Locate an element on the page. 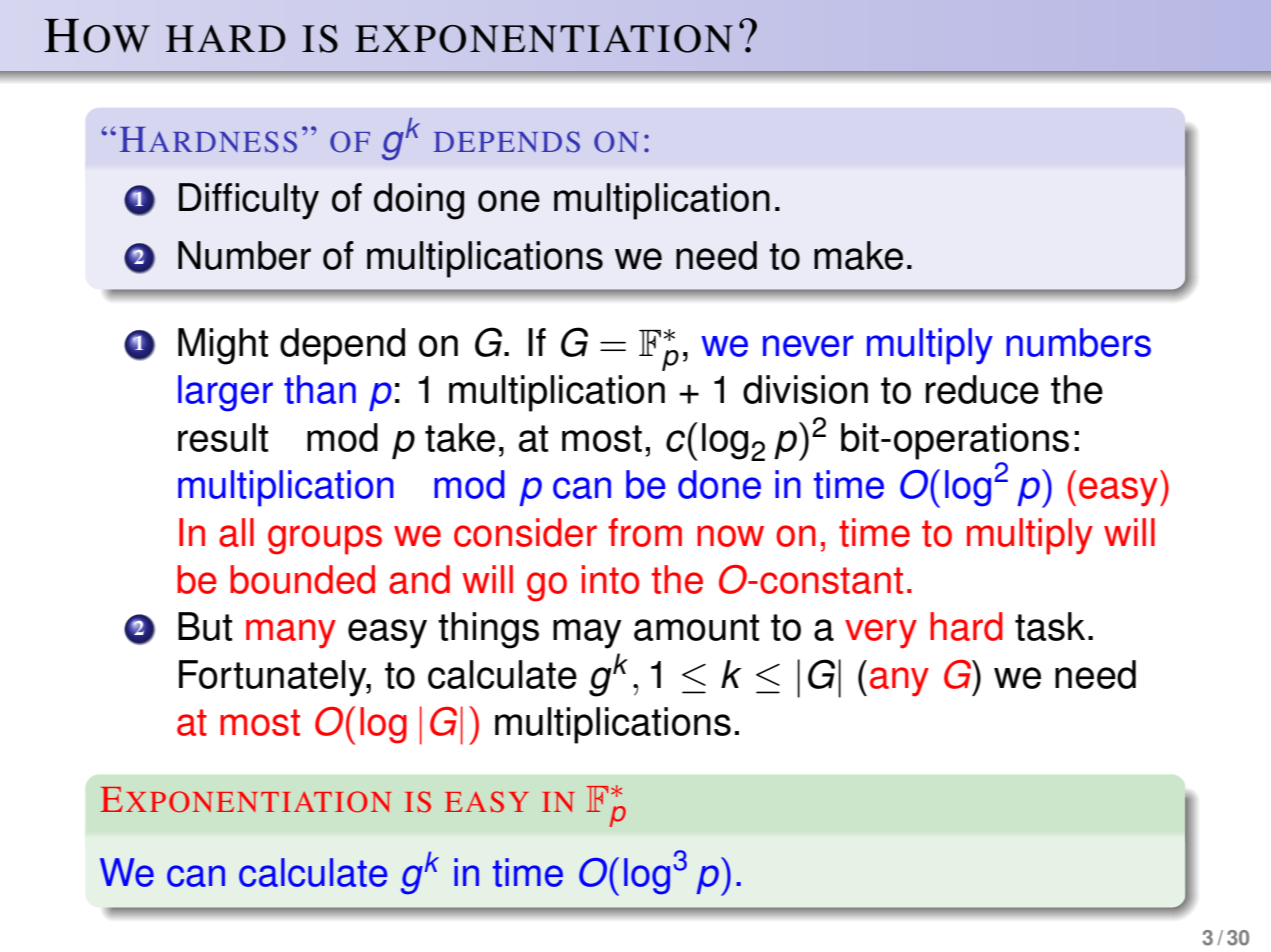 The height and width of the page is (952, 1271). all is located at coordinates (236, 532).
